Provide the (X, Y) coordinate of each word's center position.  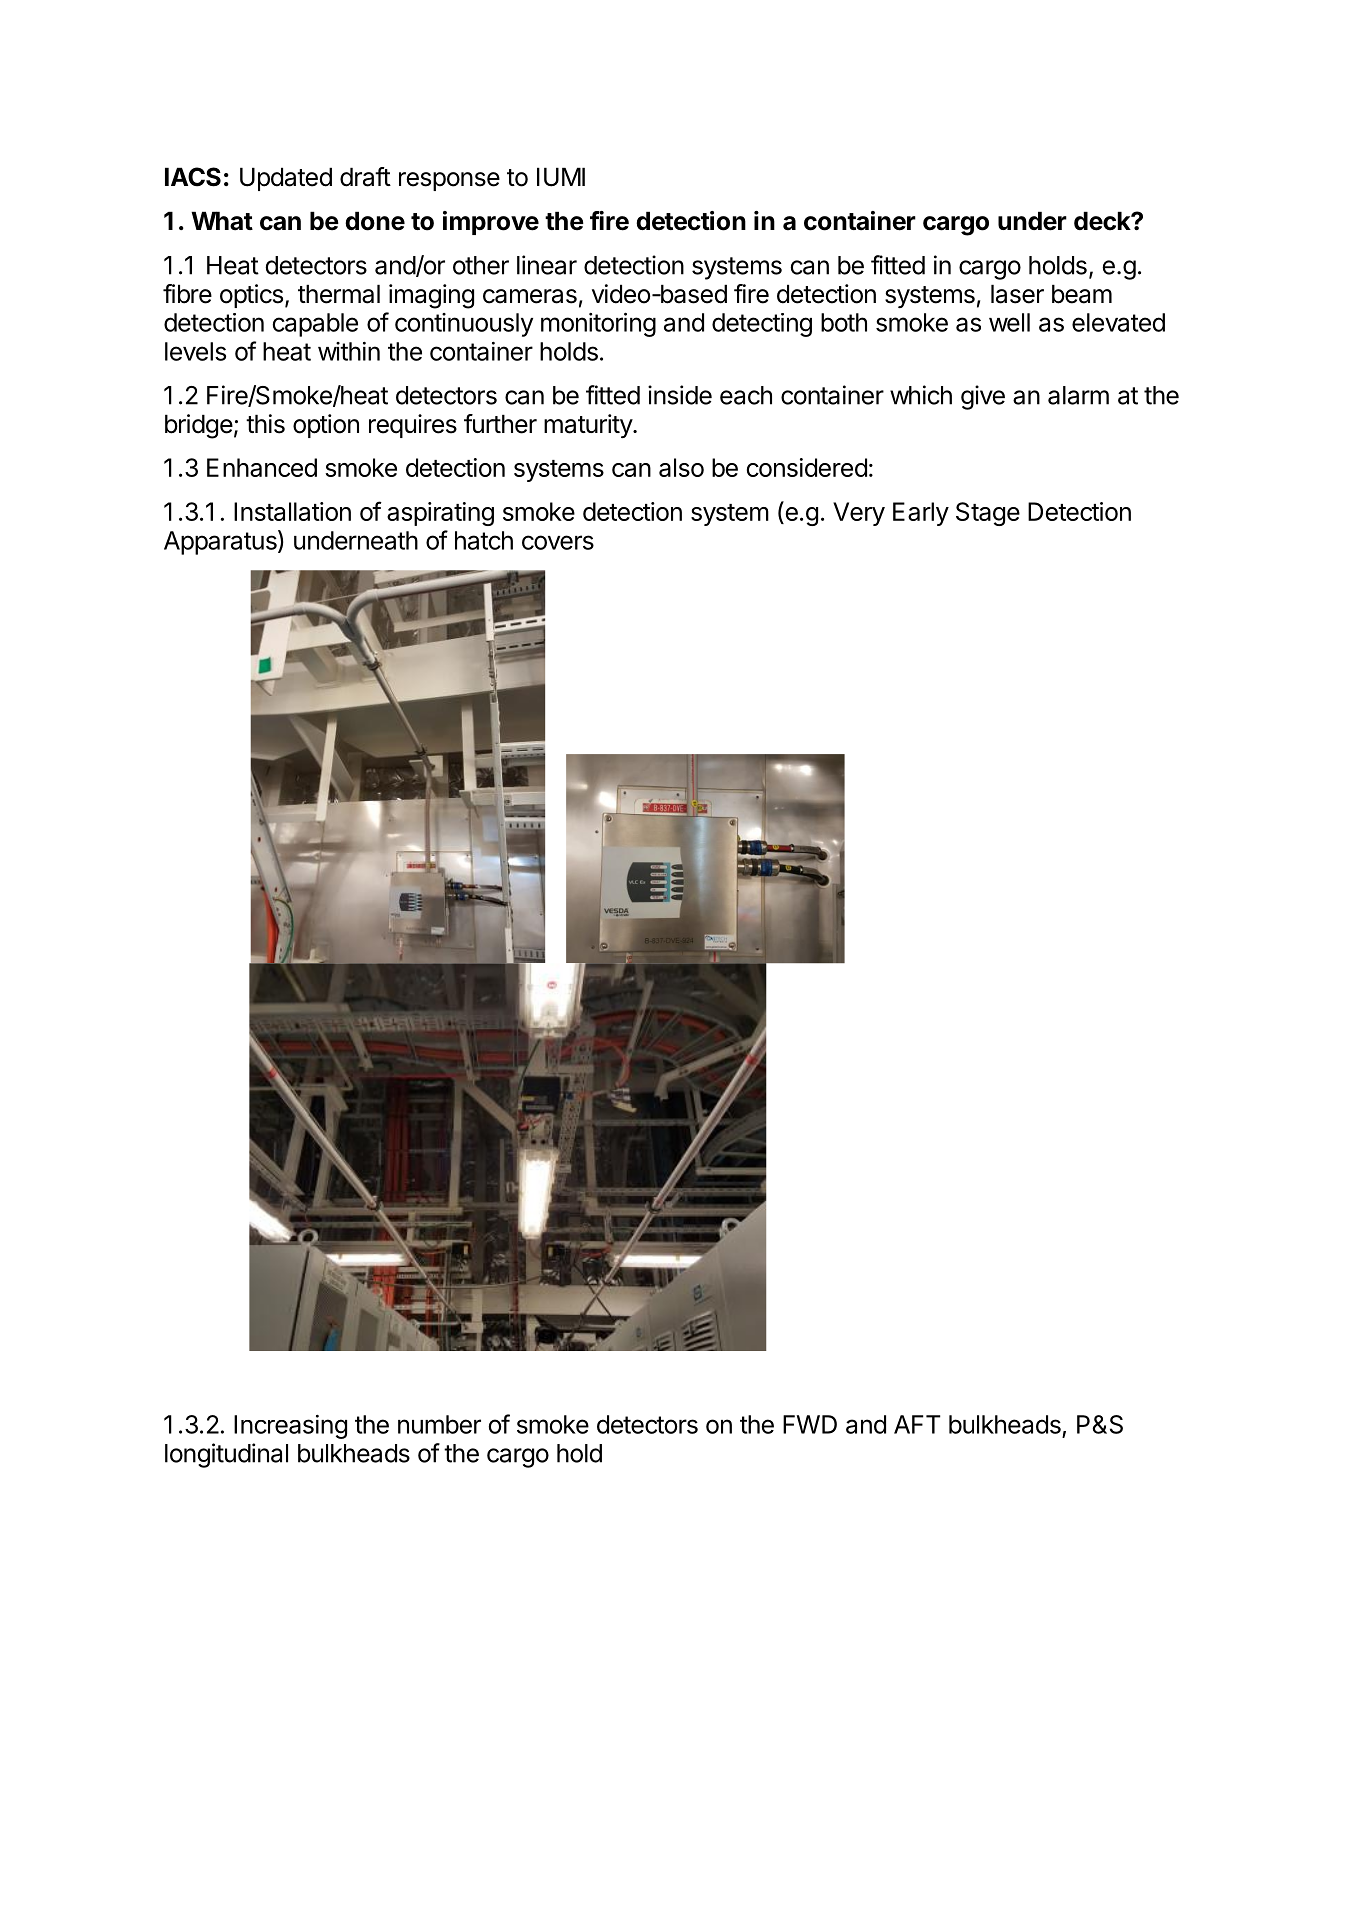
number (439, 1424)
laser (1017, 294)
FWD (810, 1424)
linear (547, 265)
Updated (286, 179)
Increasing (290, 1427)
